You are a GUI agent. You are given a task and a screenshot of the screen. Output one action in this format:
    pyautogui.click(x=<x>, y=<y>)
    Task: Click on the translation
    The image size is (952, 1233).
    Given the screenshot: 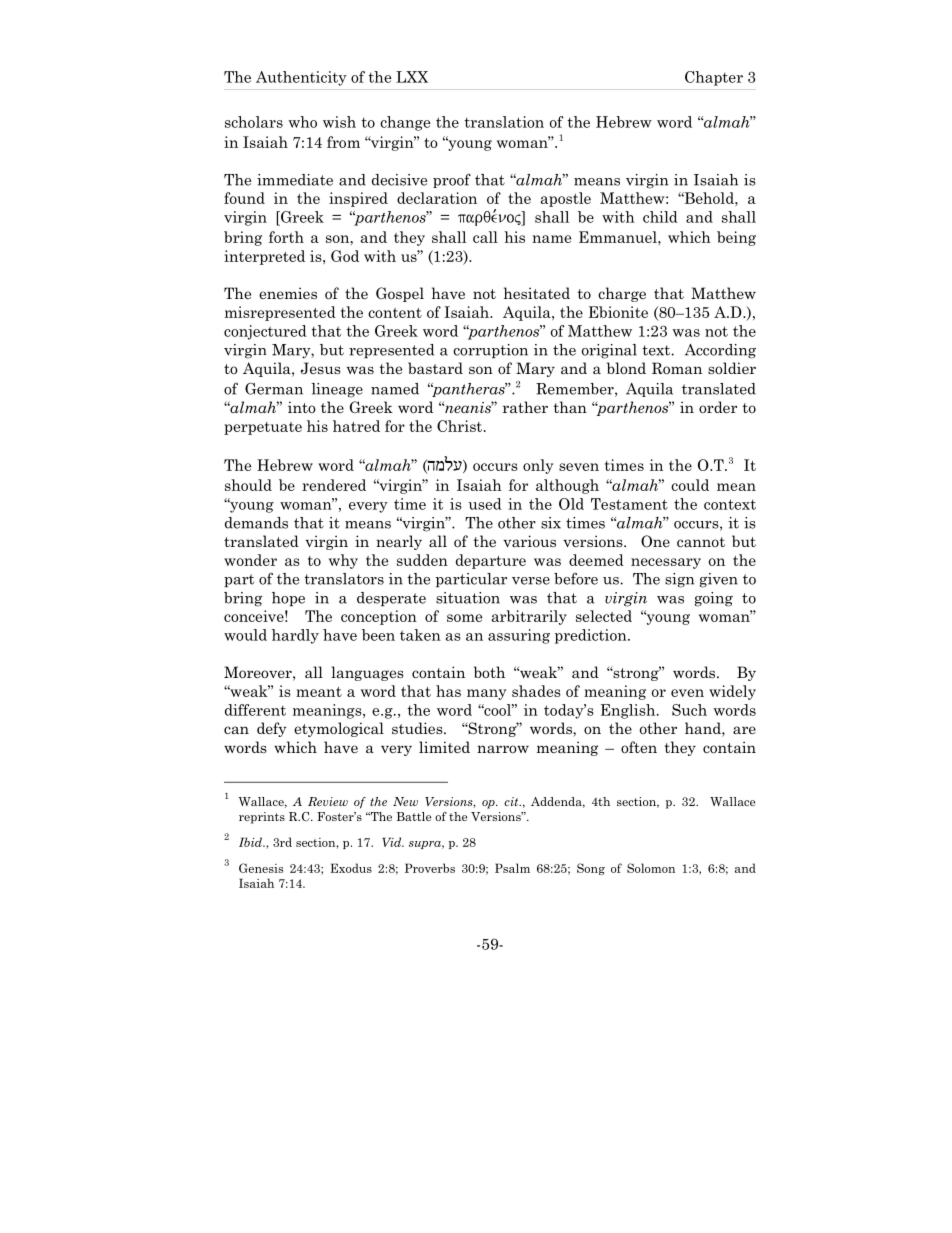 What is the action you would take?
    pyautogui.click(x=504, y=122)
